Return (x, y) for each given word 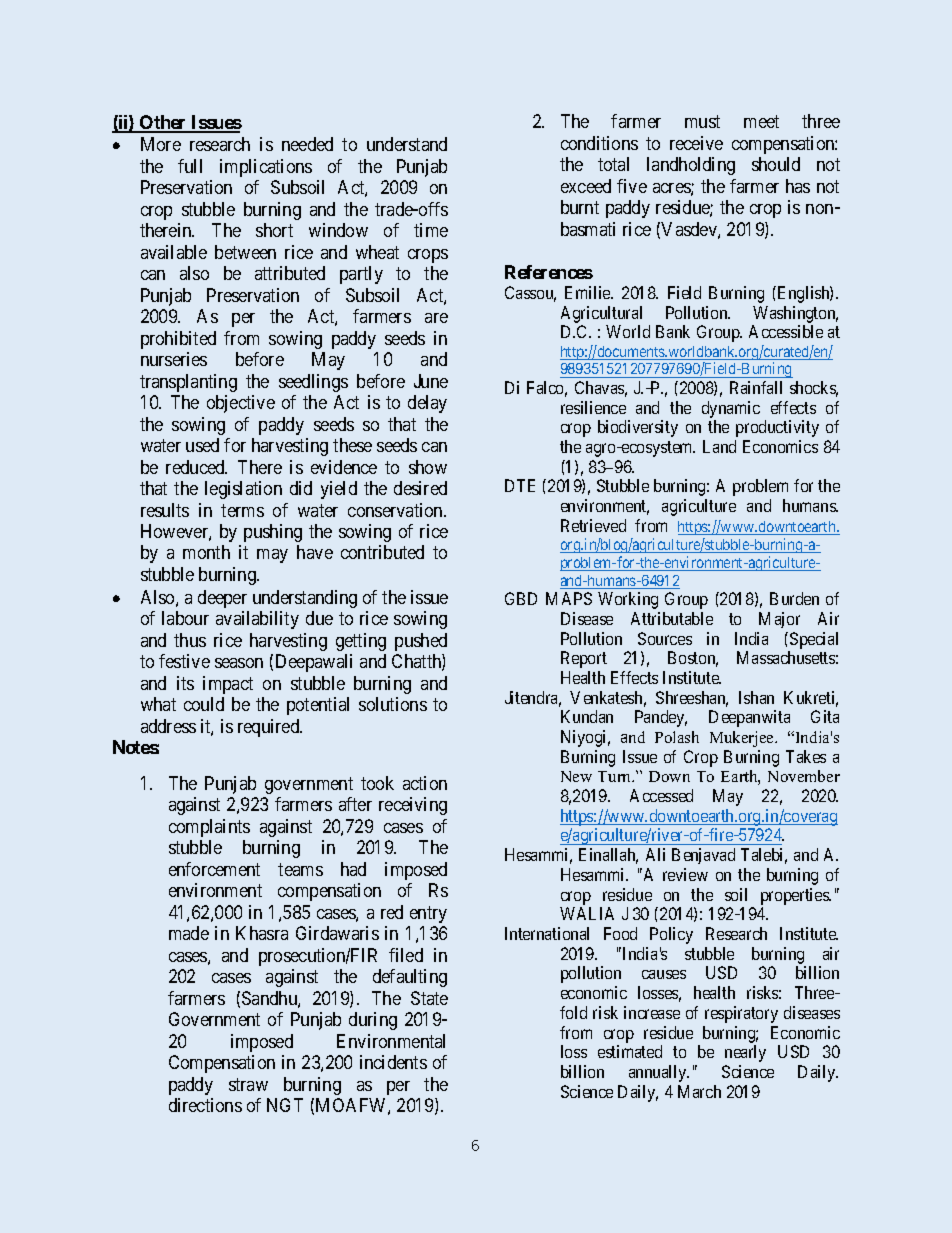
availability (257, 620)
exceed (586, 186)
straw (248, 1084)
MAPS (569, 598)
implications (266, 168)
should (776, 164)
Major (779, 620)
